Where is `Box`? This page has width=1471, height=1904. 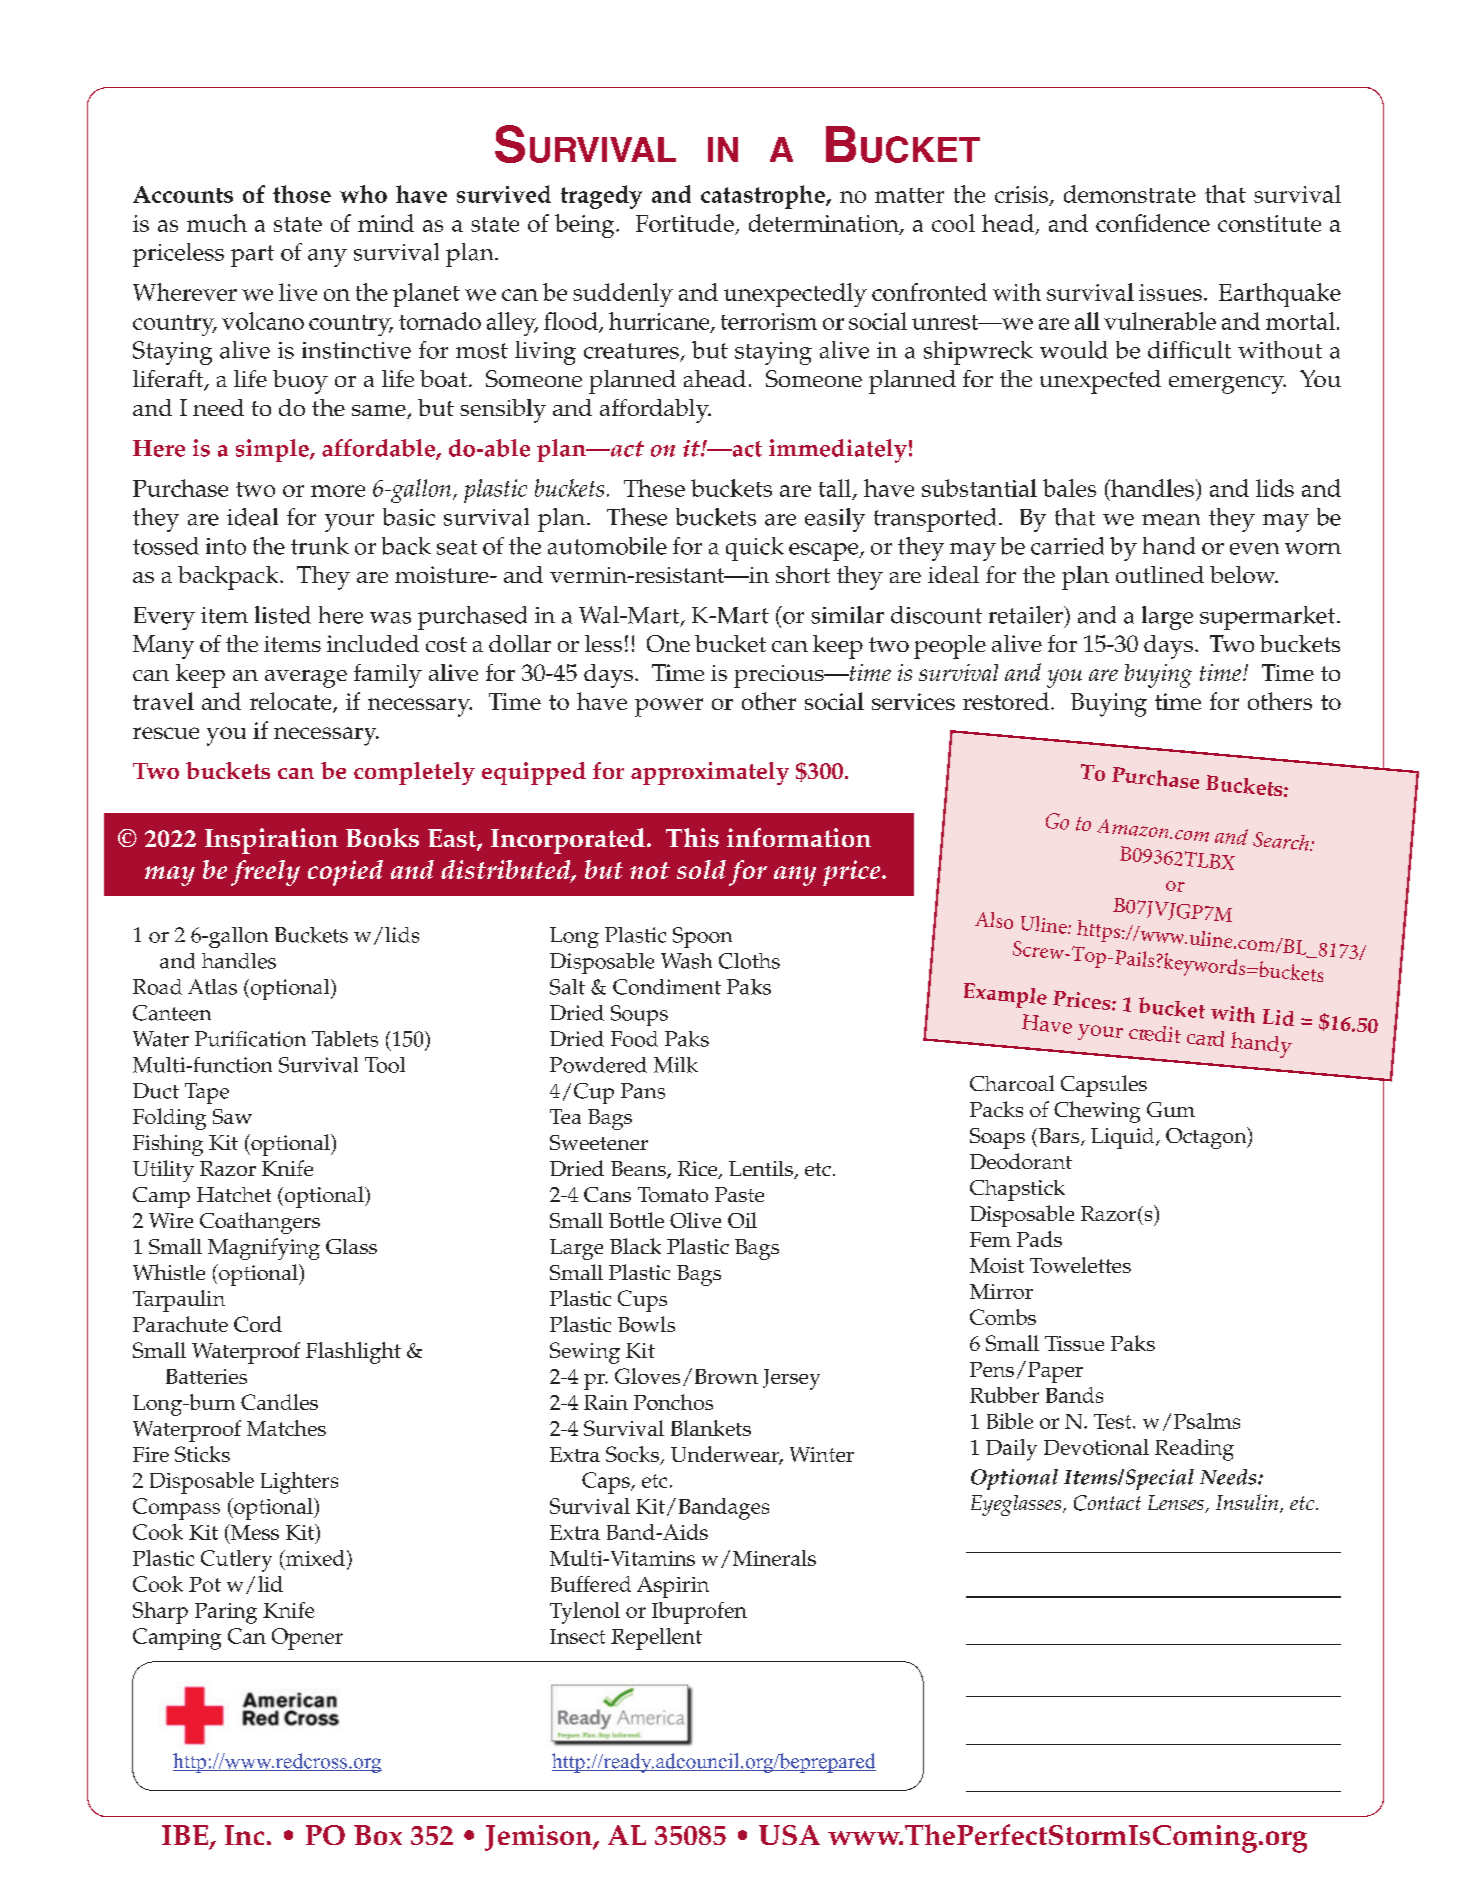 Box is located at coordinates (378, 1835).
